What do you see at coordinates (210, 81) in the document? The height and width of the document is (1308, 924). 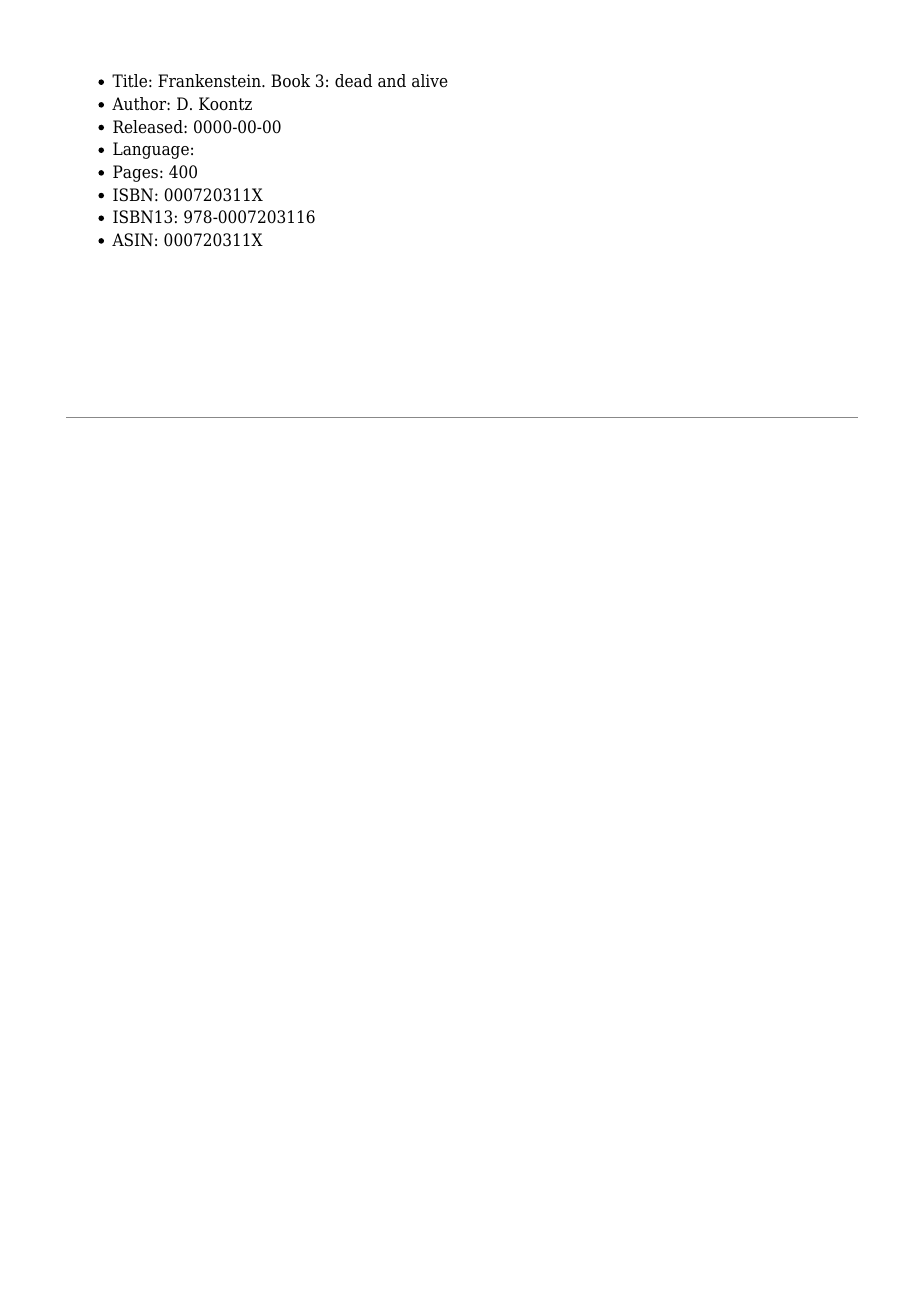 I see `Frankenstein` at bounding box center [210, 81].
